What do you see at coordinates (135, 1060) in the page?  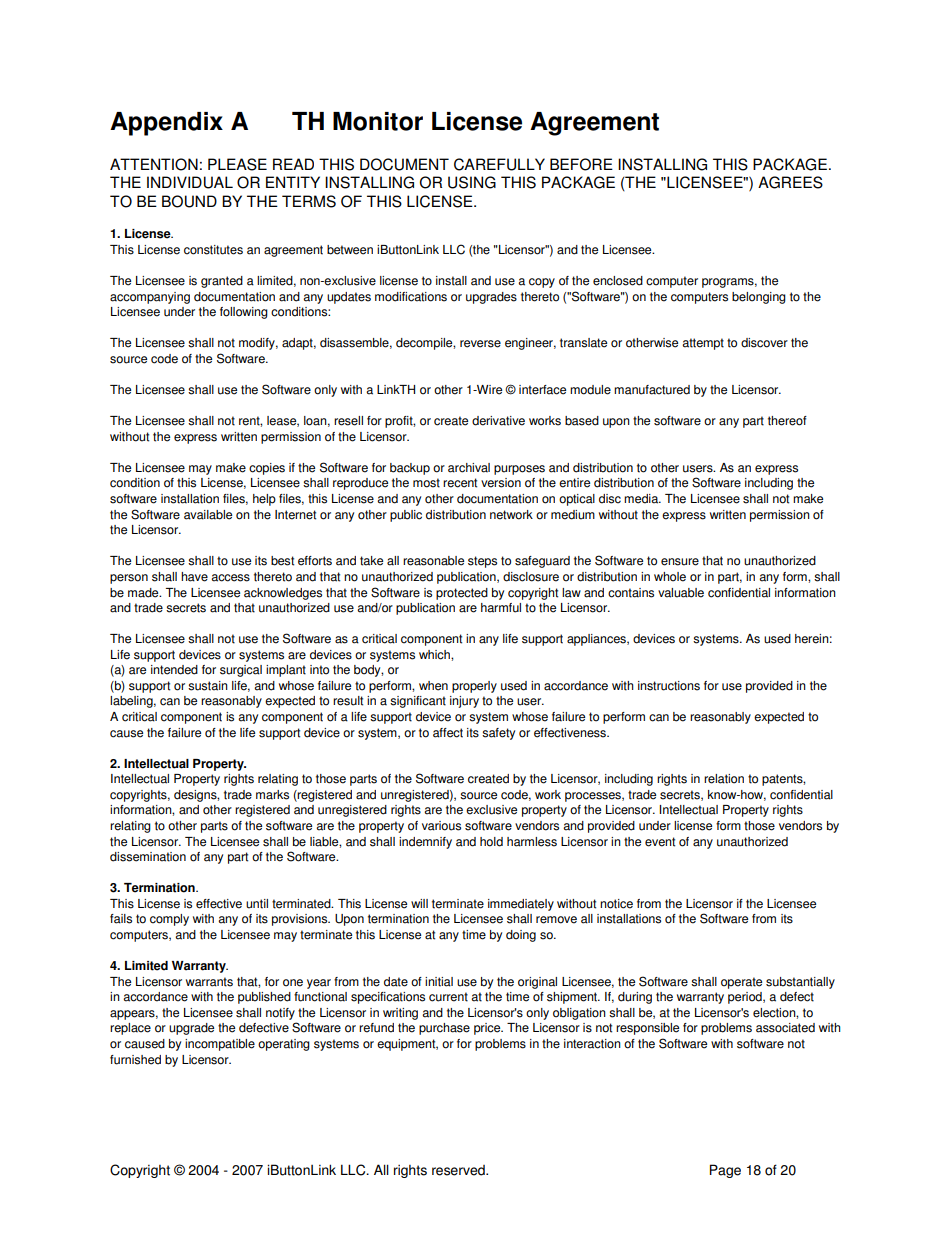 I see `furnished` at bounding box center [135, 1060].
